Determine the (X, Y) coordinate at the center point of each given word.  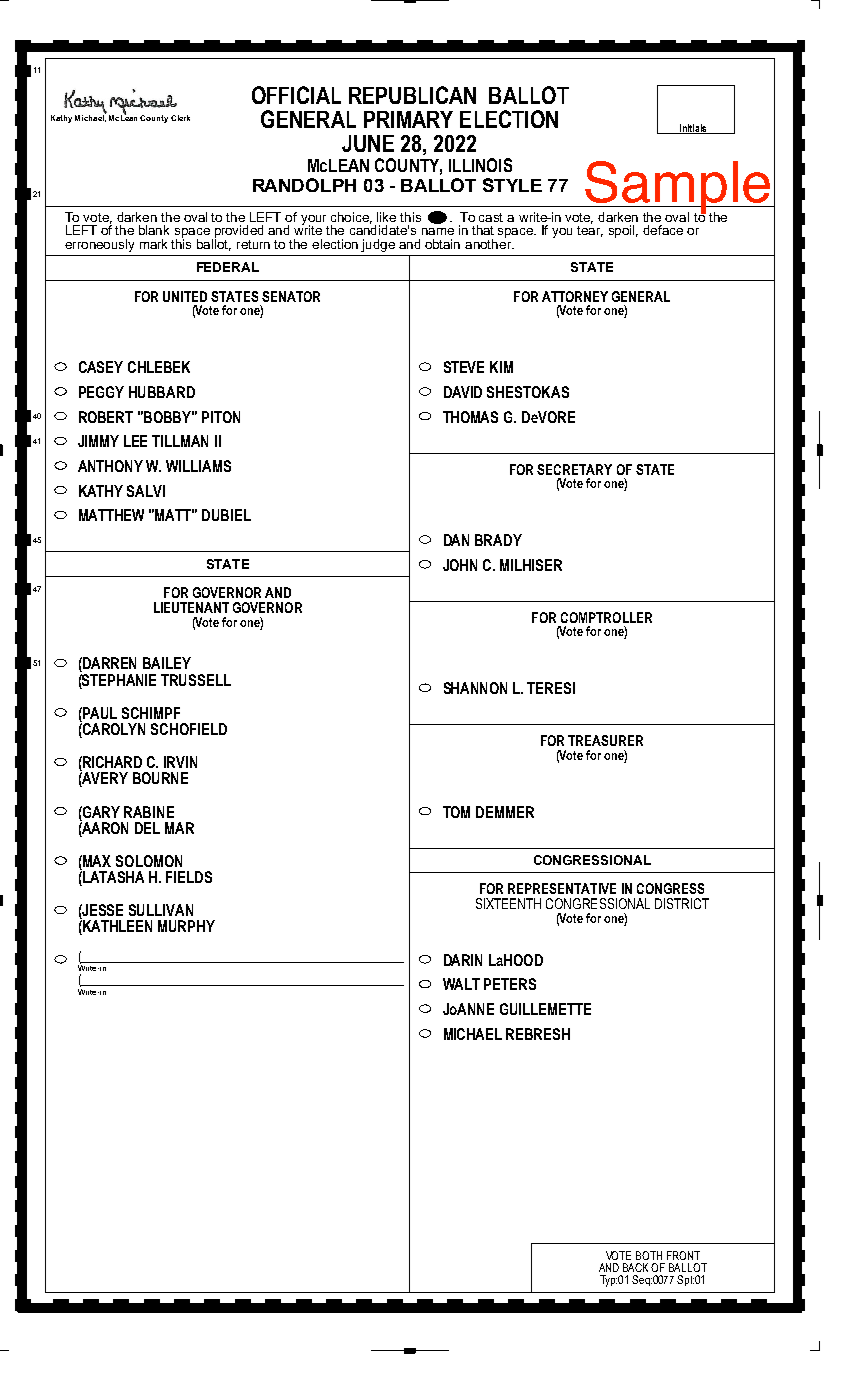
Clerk (180, 118)
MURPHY (186, 926)
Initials (693, 129)
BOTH (649, 1255)
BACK (637, 1267)
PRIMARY (408, 119)
